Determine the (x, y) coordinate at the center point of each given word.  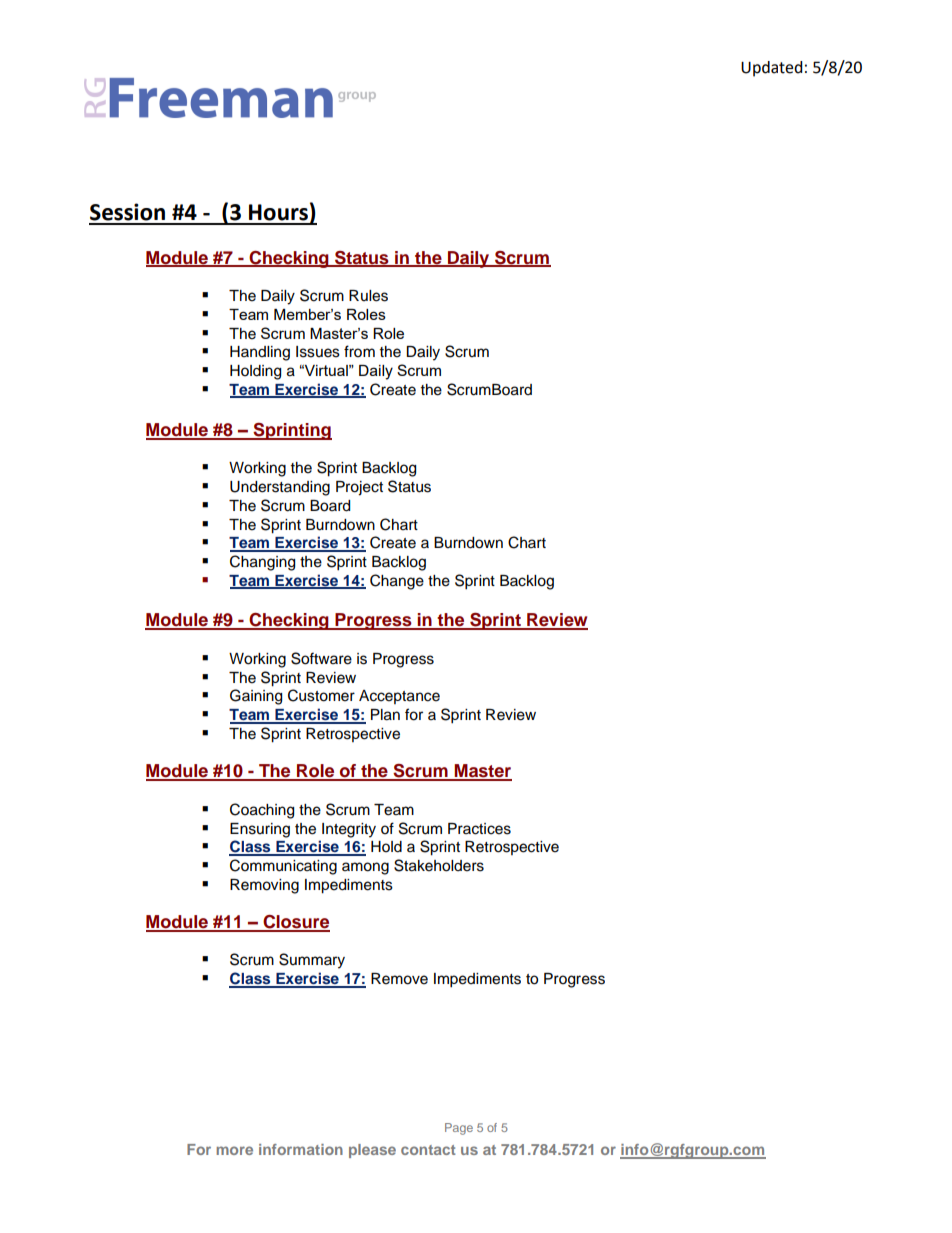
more (234, 1150)
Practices (479, 829)
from (359, 351)
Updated (772, 69)
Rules (368, 296)
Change (397, 582)
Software (321, 658)
